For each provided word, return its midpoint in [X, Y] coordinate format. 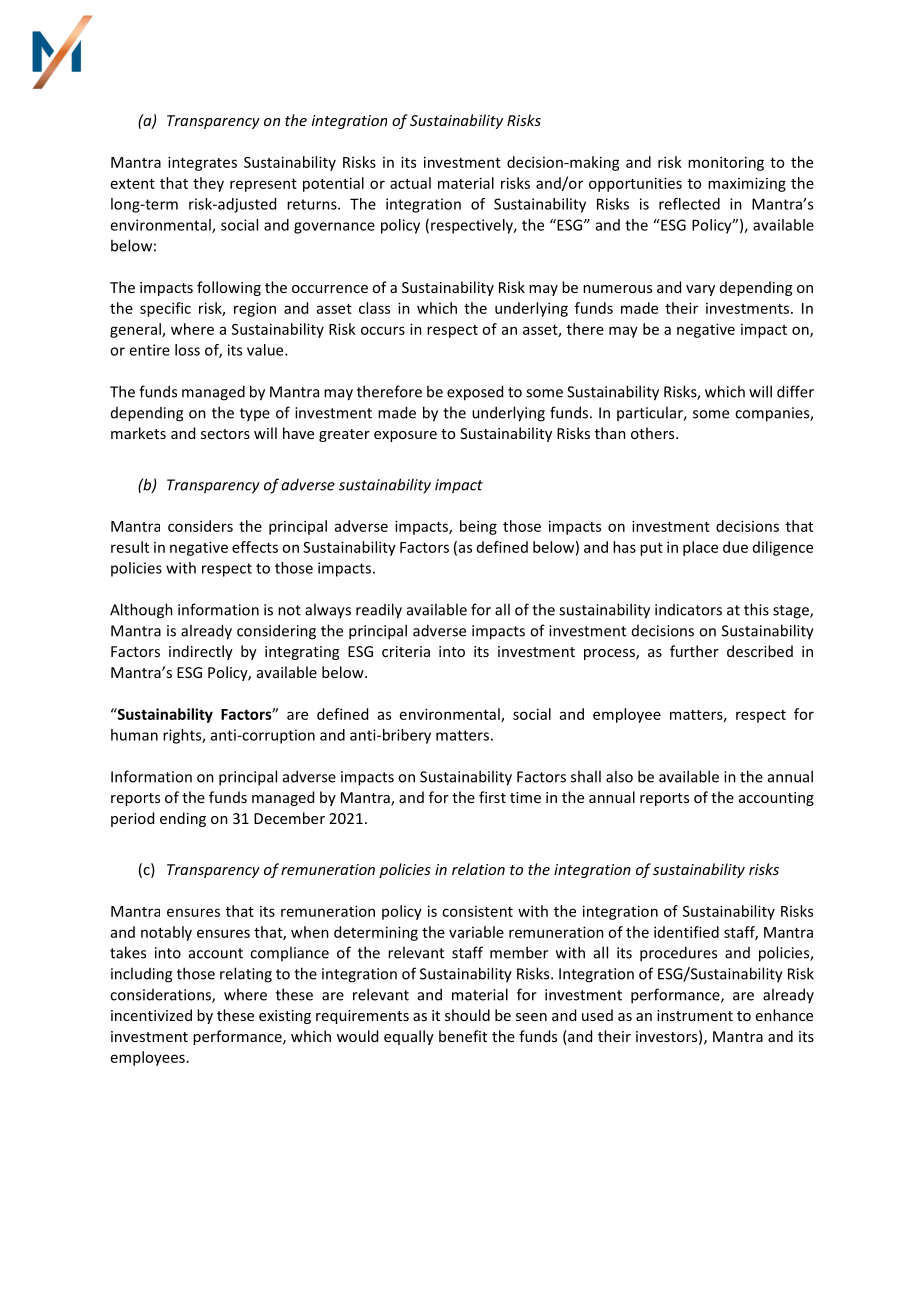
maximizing [747, 184]
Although [141, 611]
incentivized [151, 1015]
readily [379, 611]
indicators [688, 610]
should [467, 1015]
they [208, 184]
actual [410, 183]
